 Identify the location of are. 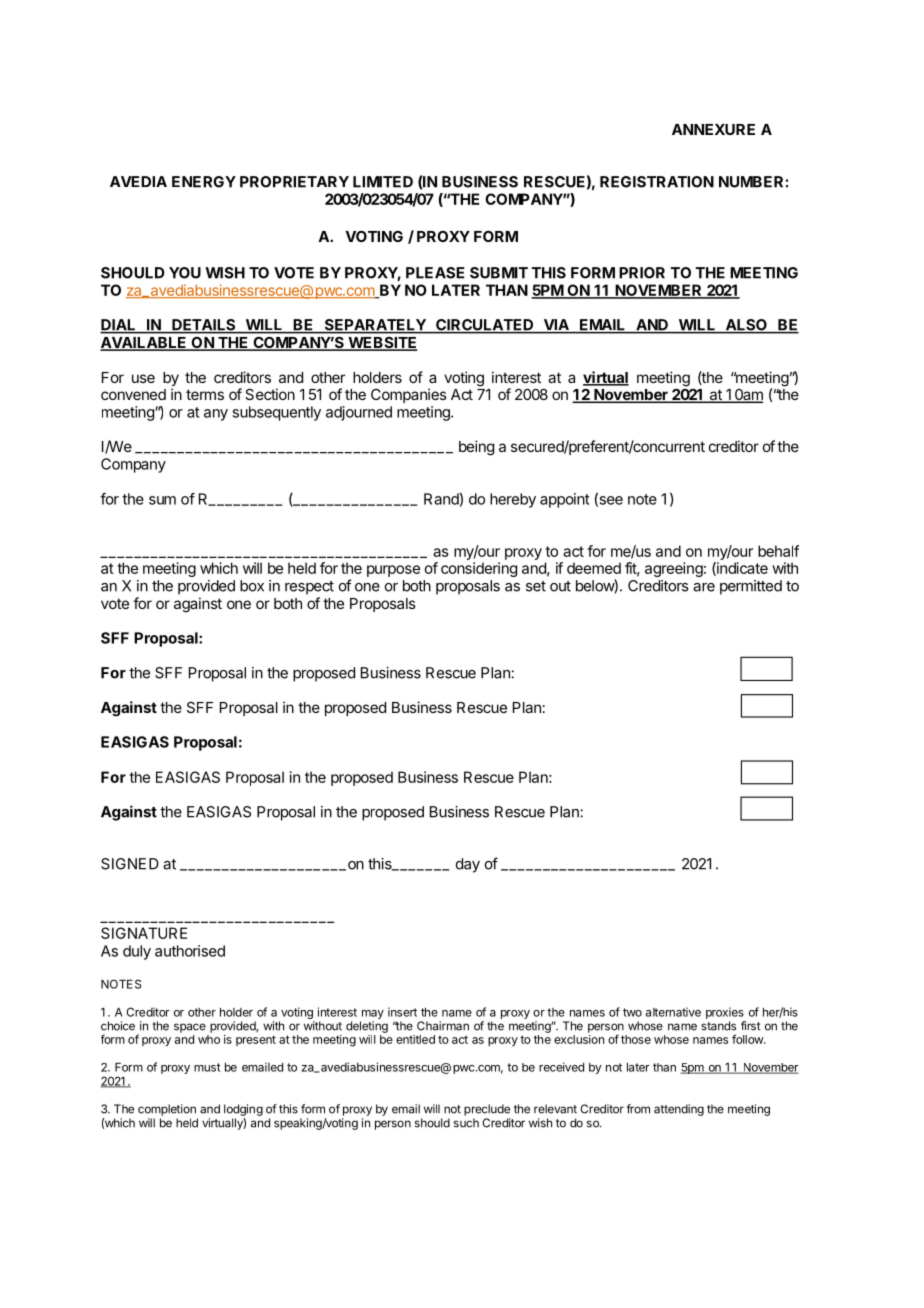
(704, 587).
